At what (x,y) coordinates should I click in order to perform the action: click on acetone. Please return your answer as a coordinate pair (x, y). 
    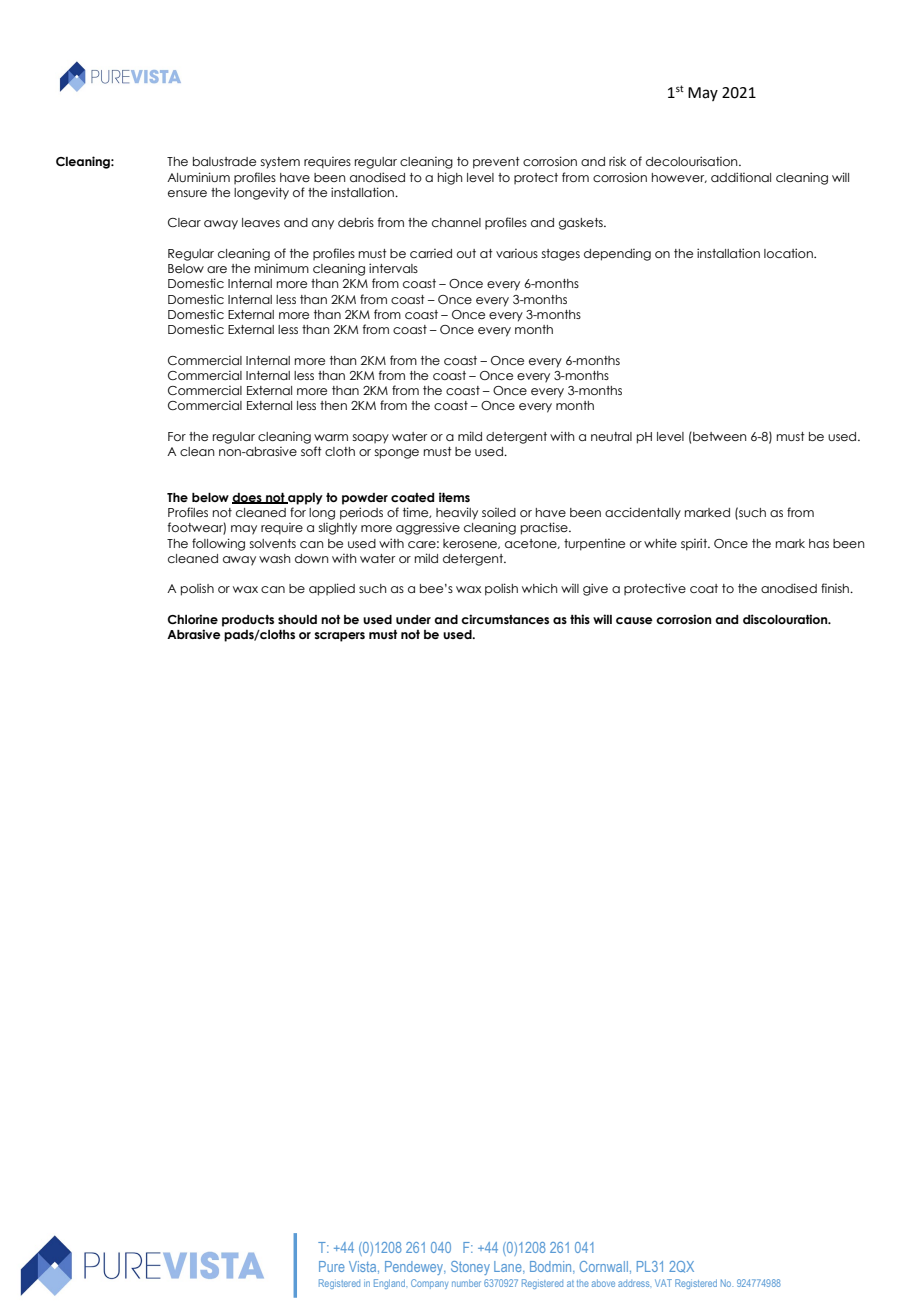
    Looking at the image, I should click on (532, 544).
